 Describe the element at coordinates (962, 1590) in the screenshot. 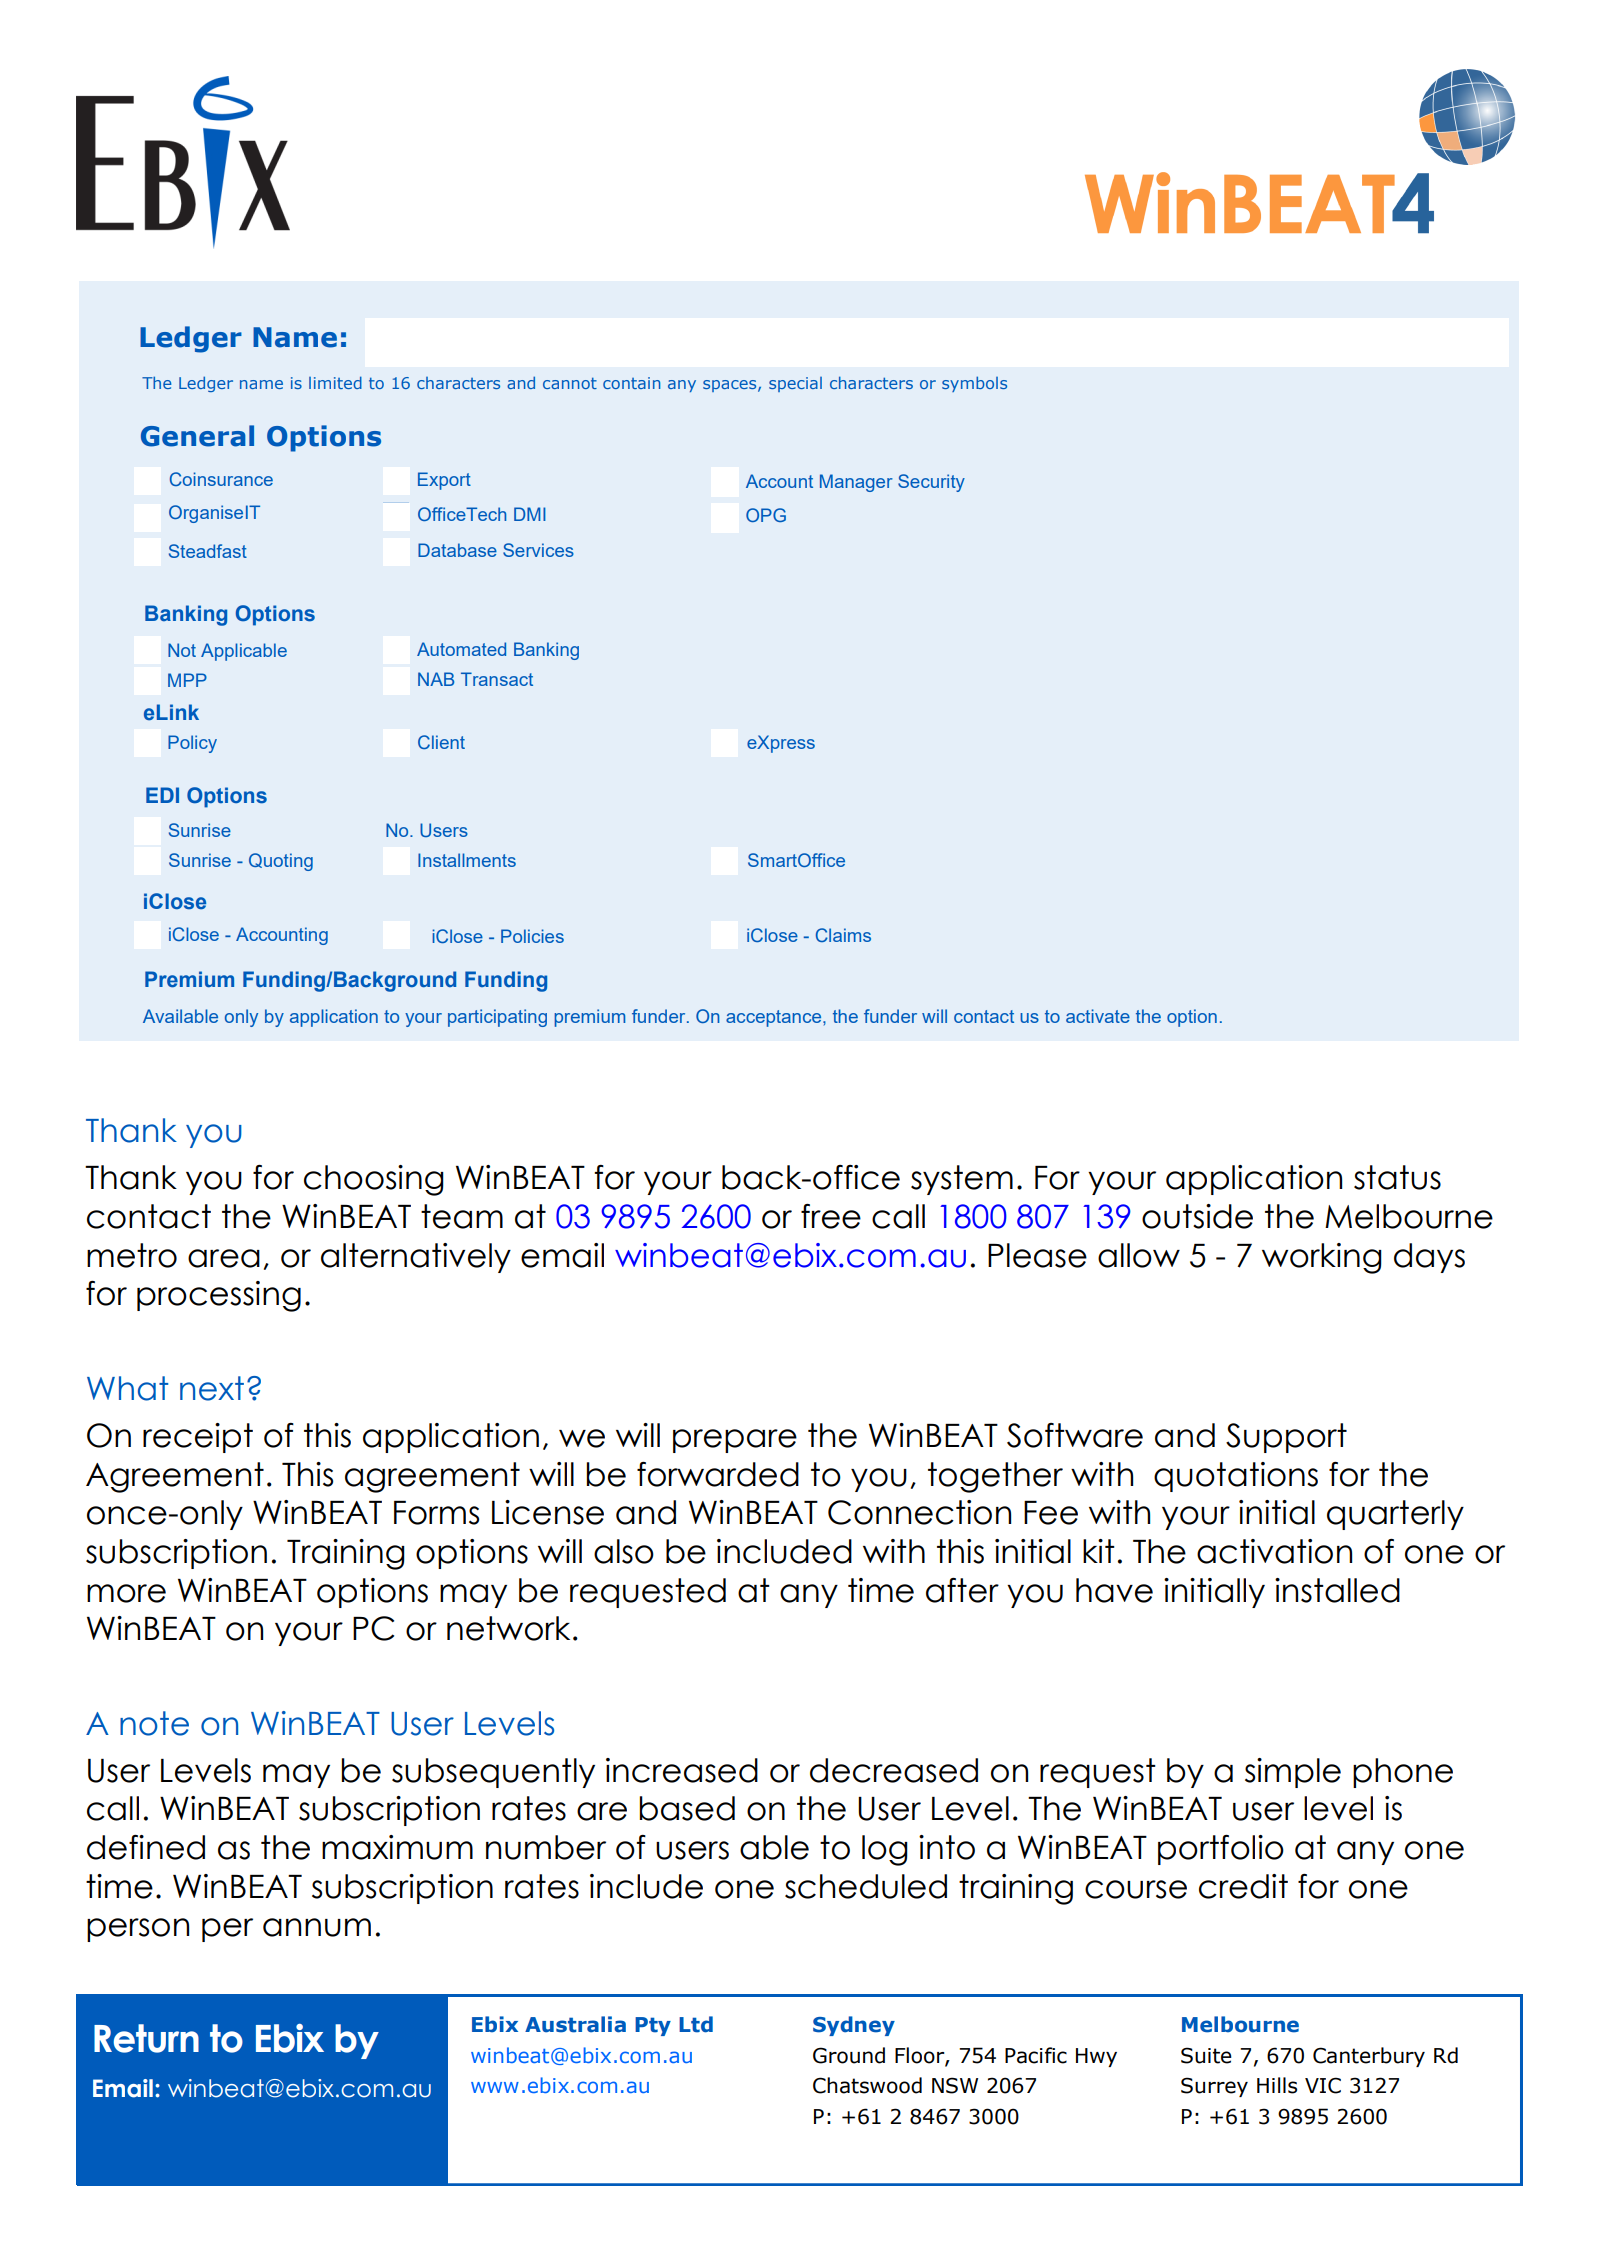

I see `after` at that location.
